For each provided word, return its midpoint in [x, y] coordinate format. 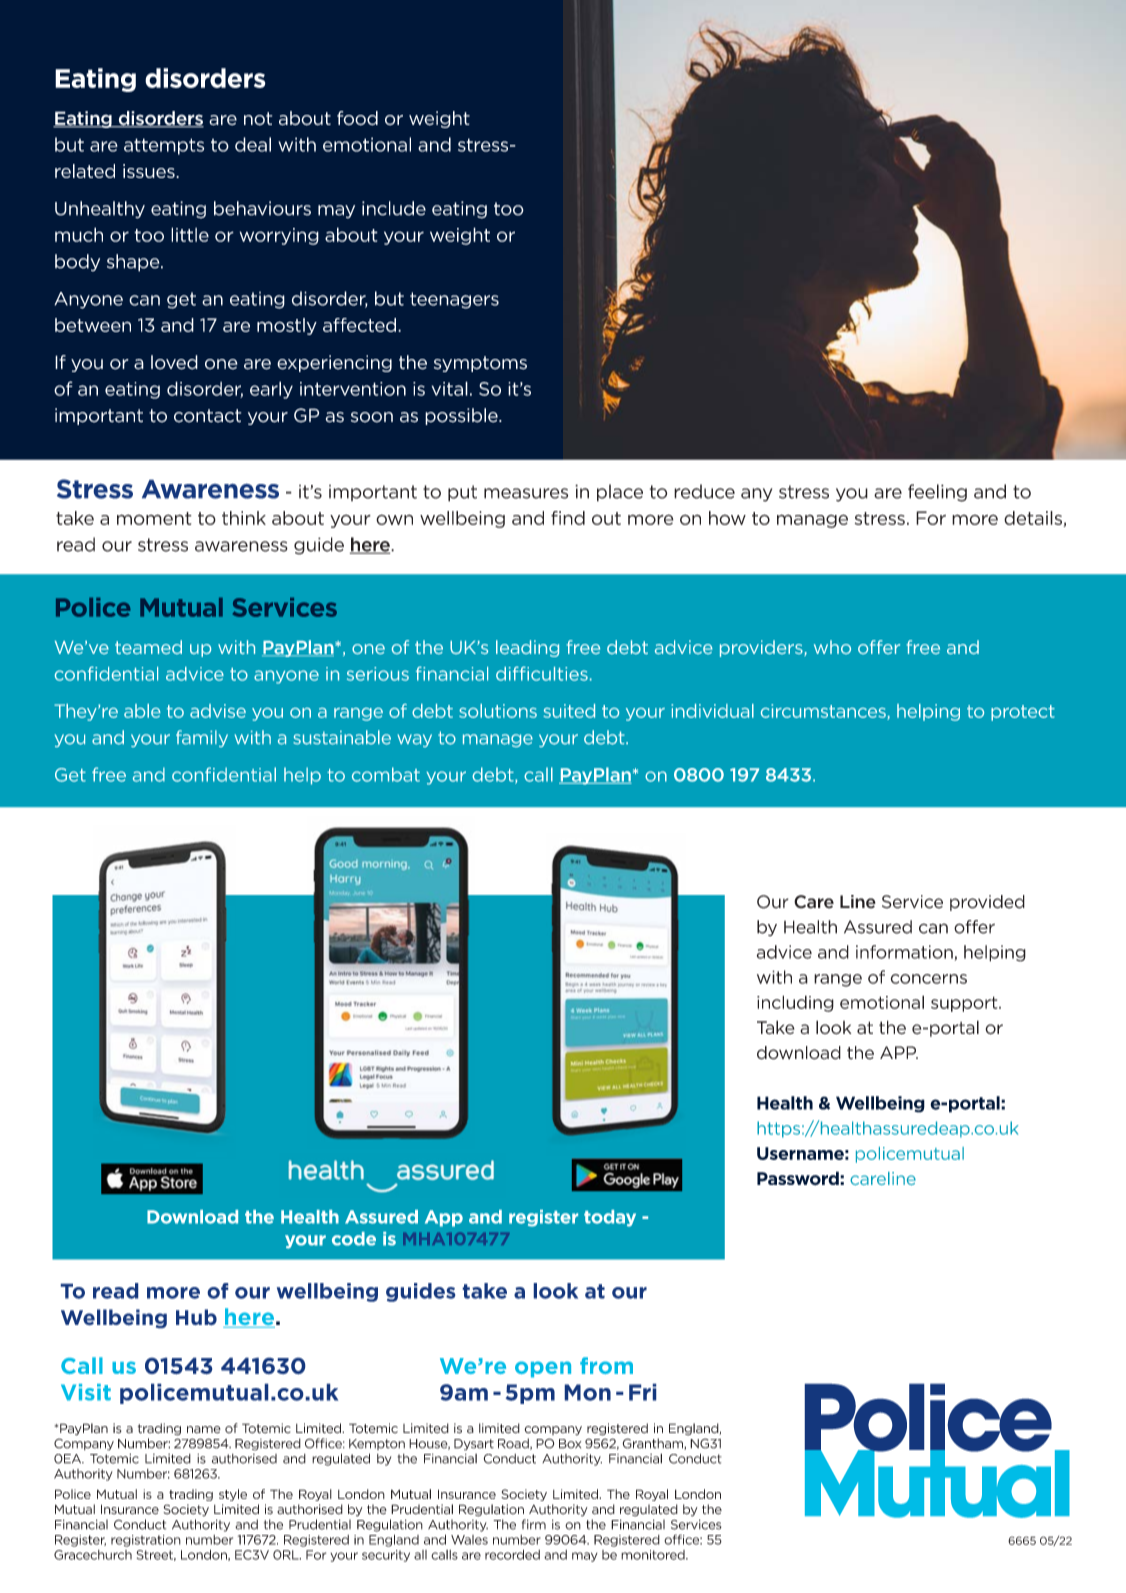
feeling [937, 493]
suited [569, 711]
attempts [164, 146]
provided [987, 903]
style [233, 1495]
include [394, 208]
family [202, 738]
